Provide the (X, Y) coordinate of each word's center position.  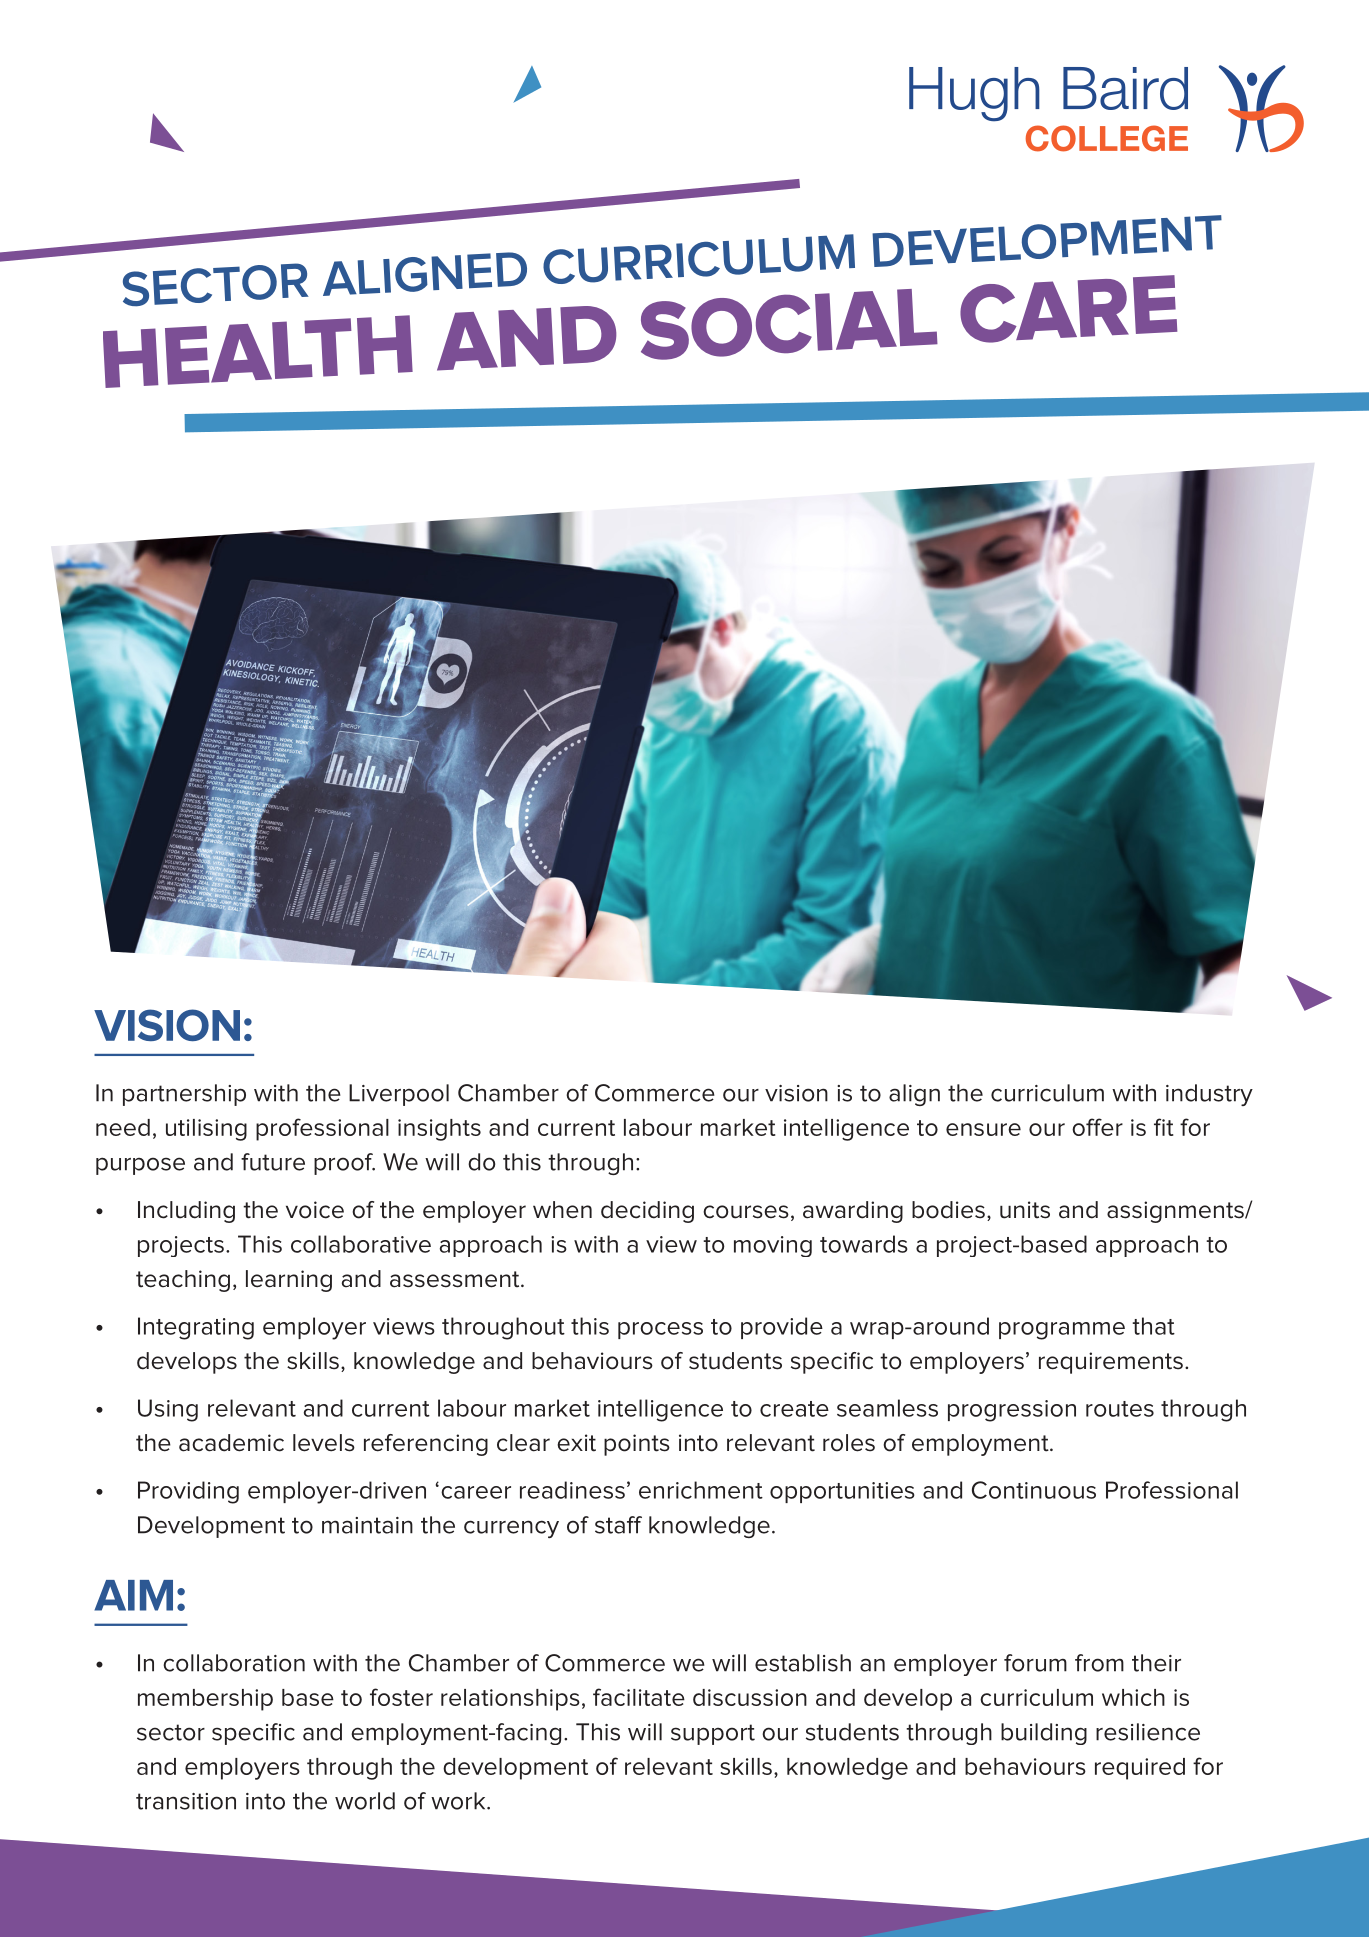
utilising (206, 1130)
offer (1097, 1127)
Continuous (1034, 1490)
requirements (1111, 1363)
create (794, 1409)
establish (803, 1663)
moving (773, 1246)
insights (439, 1130)
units (1025, 1210)
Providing (188, 1492)
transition (186, 1801)
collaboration (234, 1663)
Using (168, 1410)
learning (289, 1281)
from (1099, 1663)
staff (618, 1525)
